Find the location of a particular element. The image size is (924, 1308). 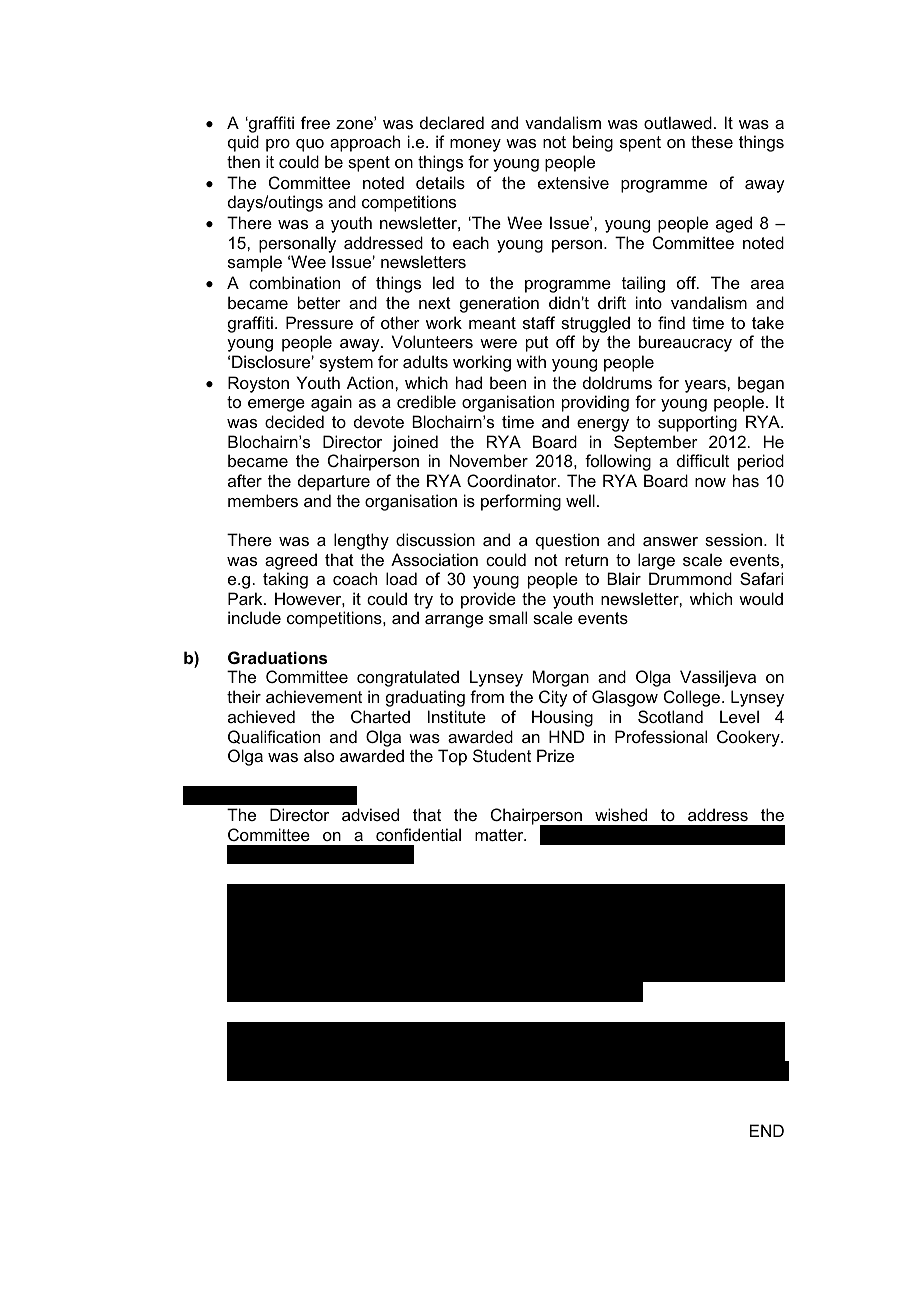

tailing is located at coordinates (643, 284).
